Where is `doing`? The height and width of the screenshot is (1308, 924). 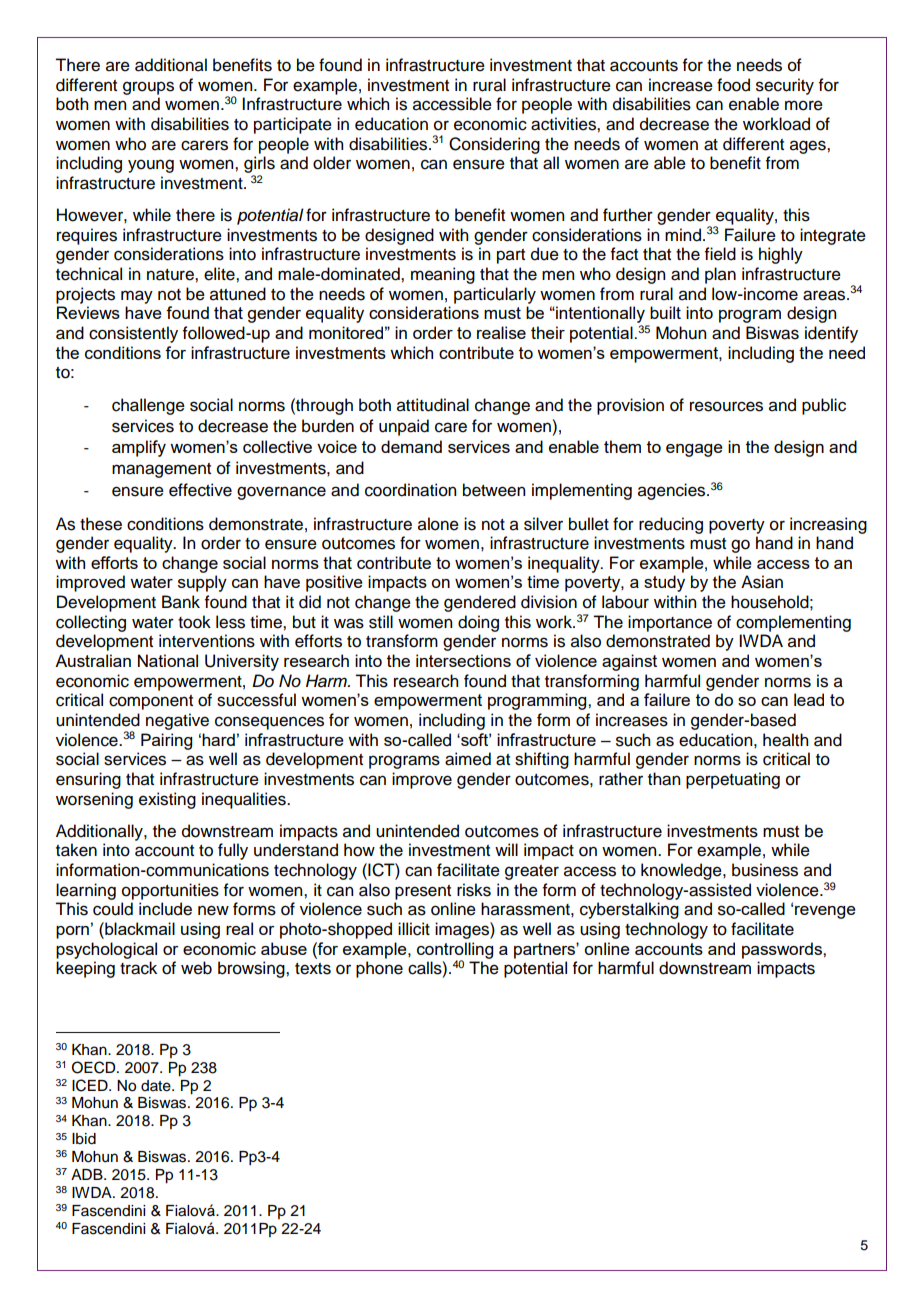
doing is located at coordinates (478, 623).
